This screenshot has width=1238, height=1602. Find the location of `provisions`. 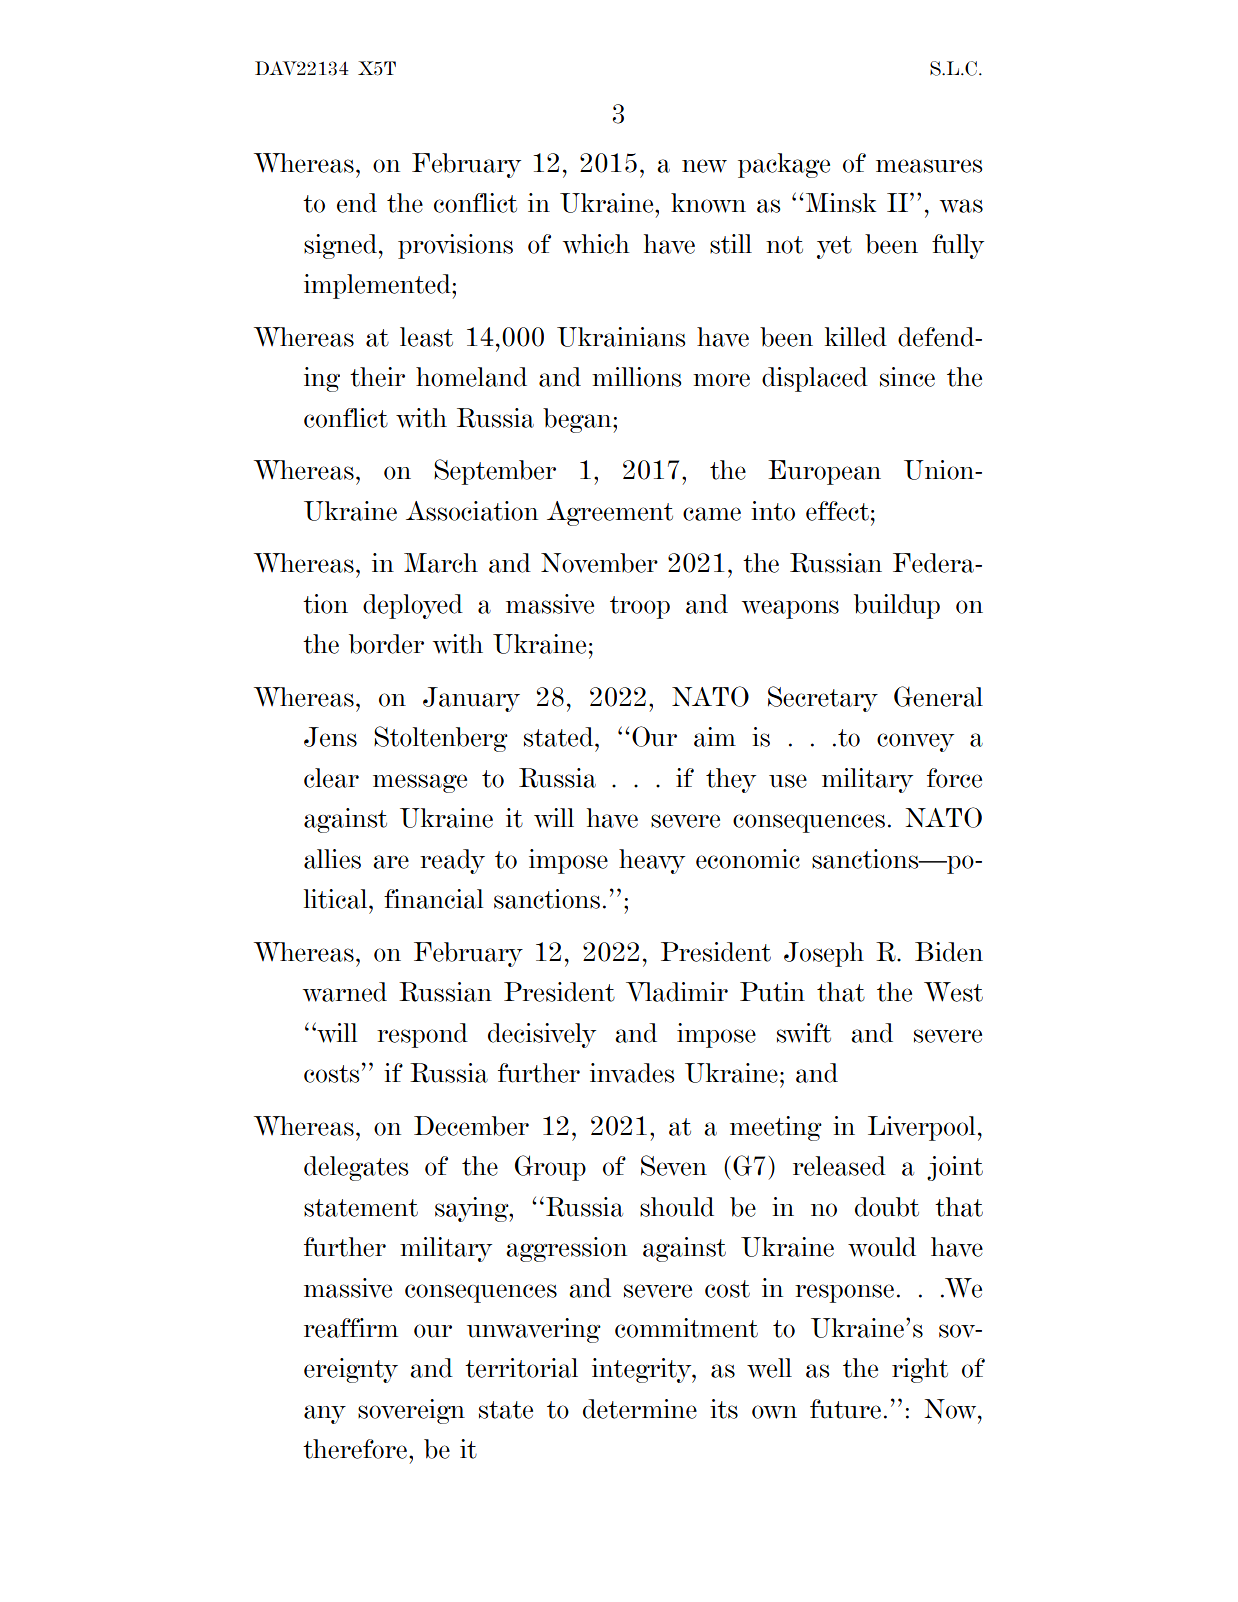

provisions is located at coordinates (455, 246).
